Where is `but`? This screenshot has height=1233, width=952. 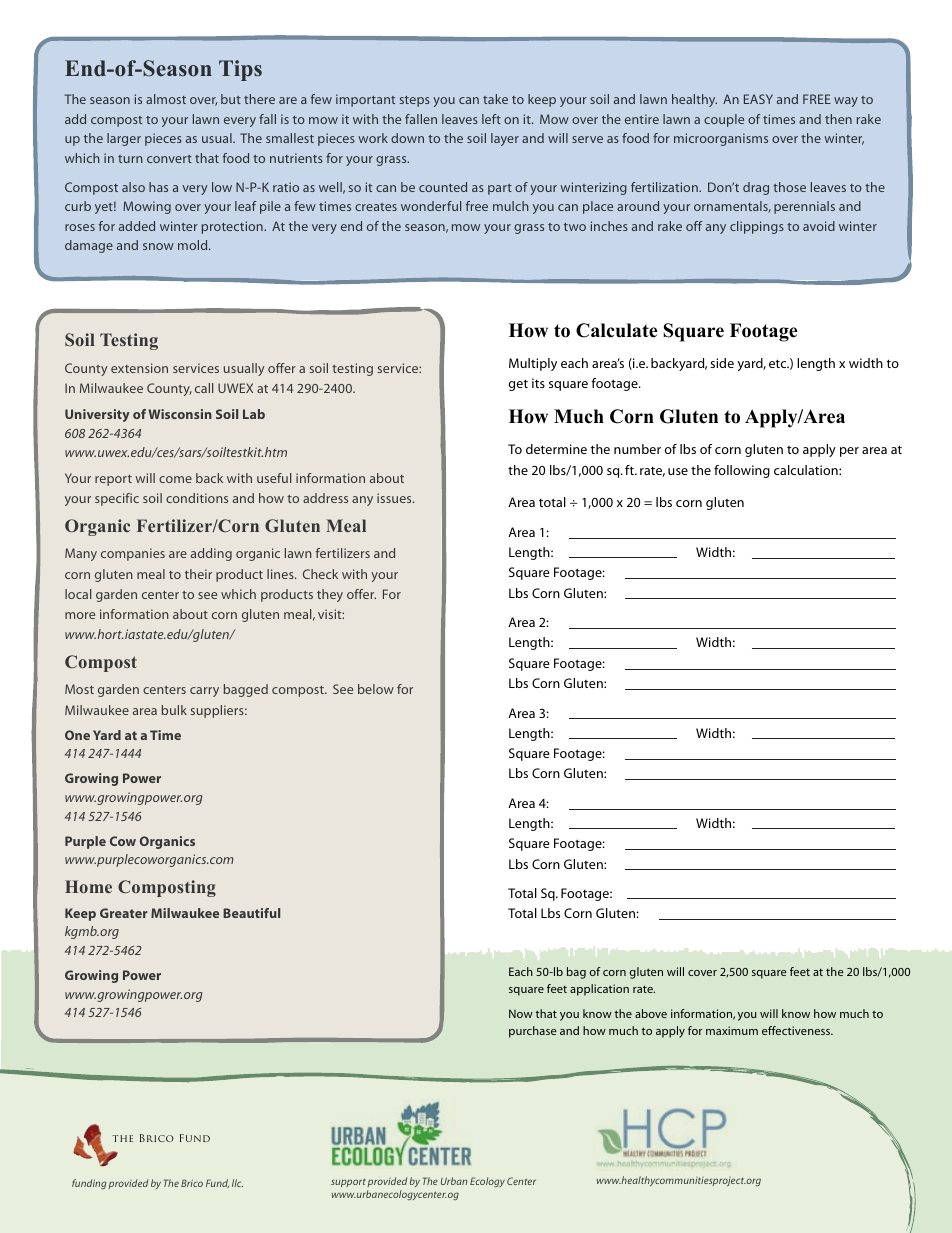 but is located at coordinates (231, 99).
